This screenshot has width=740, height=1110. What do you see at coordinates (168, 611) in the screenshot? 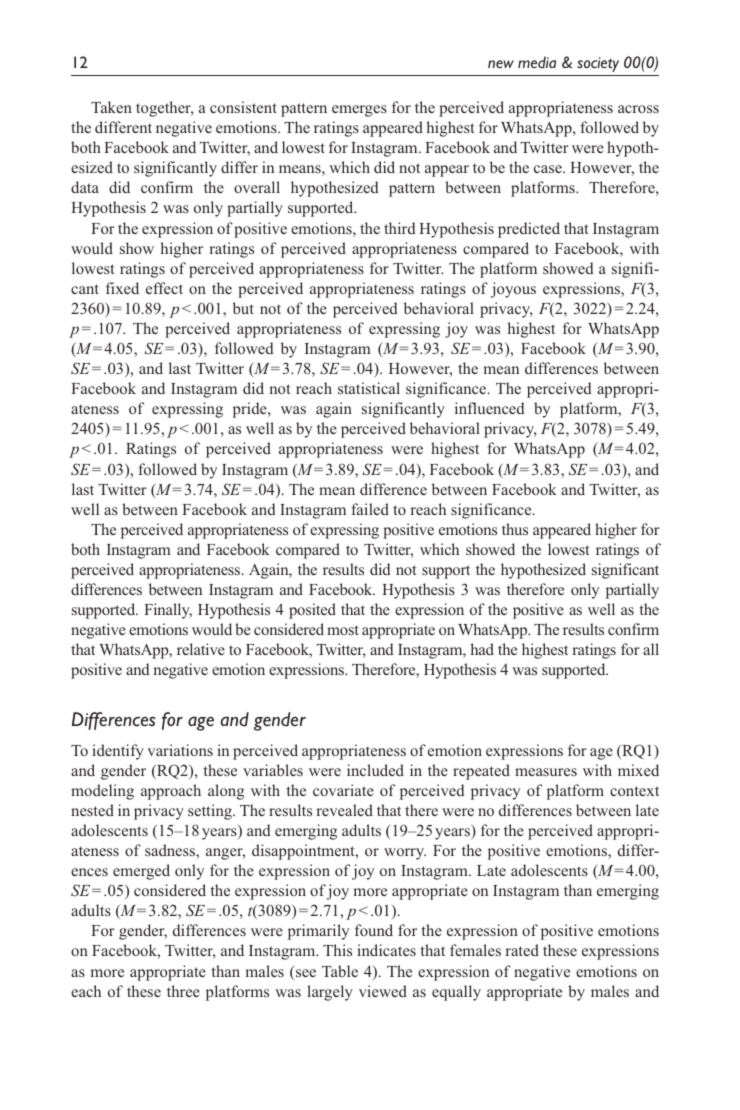
I see `Finally` at bounding box center [168, 611].
